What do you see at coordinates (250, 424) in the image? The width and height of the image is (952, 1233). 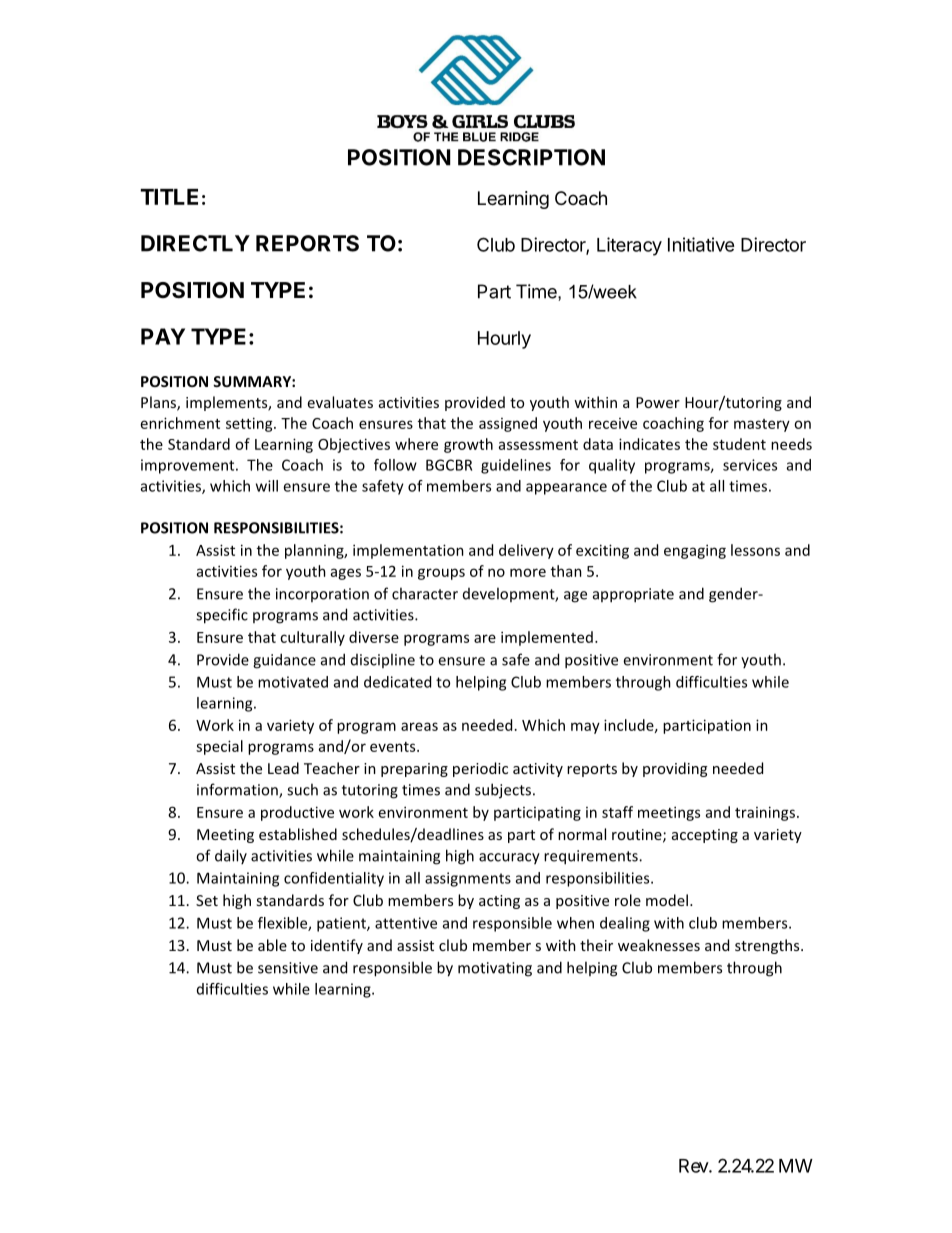 I see `setting` at bounding box center [250, 424].
